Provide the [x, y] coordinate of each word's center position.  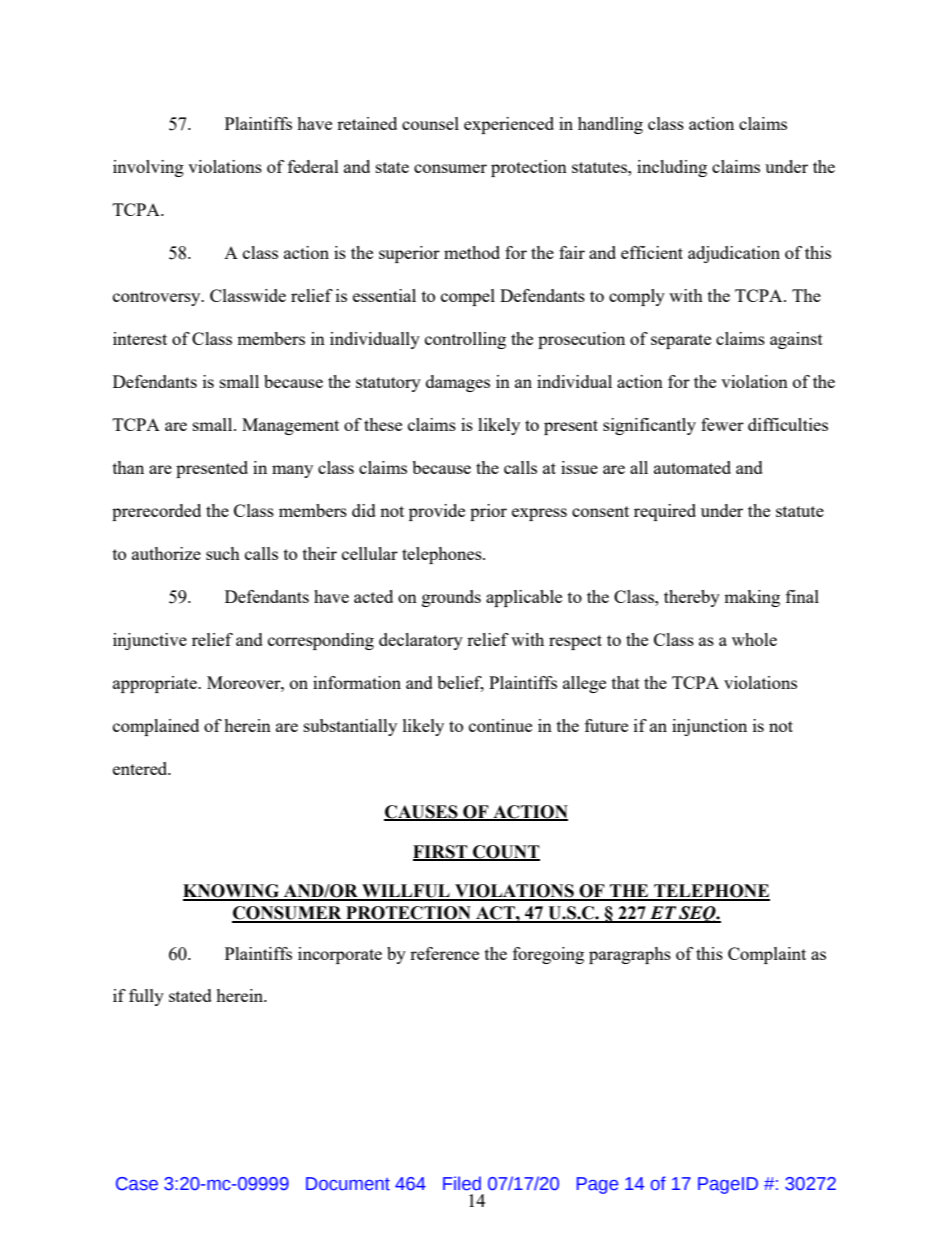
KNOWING [232, 892]
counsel [430, 123]
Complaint [767, 955]
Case [137, 1184]
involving [148, 168]
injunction [709, 727]
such [223, 553]
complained [156, 727]
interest [140, 338]
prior [488, 512]
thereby [692, 598]
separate [681, 341]
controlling [465, 340]
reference [444, 953]
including [672, 168]
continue [500, 725]
